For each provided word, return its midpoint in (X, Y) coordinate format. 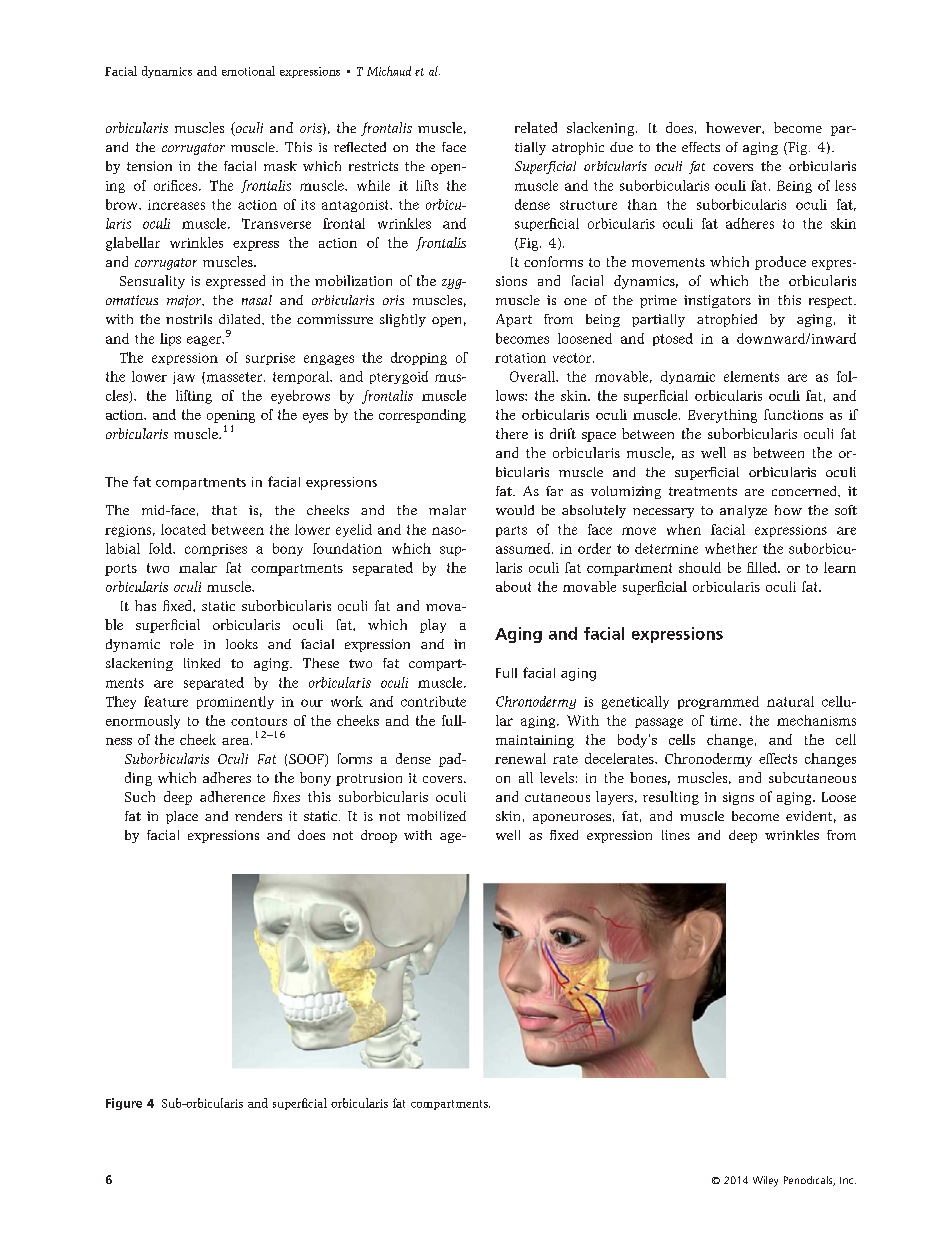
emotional (248, 71)
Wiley (765, 1181)
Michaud (389, 71)
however (734, 127)
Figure (124, 1104)
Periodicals (809, 1181)
